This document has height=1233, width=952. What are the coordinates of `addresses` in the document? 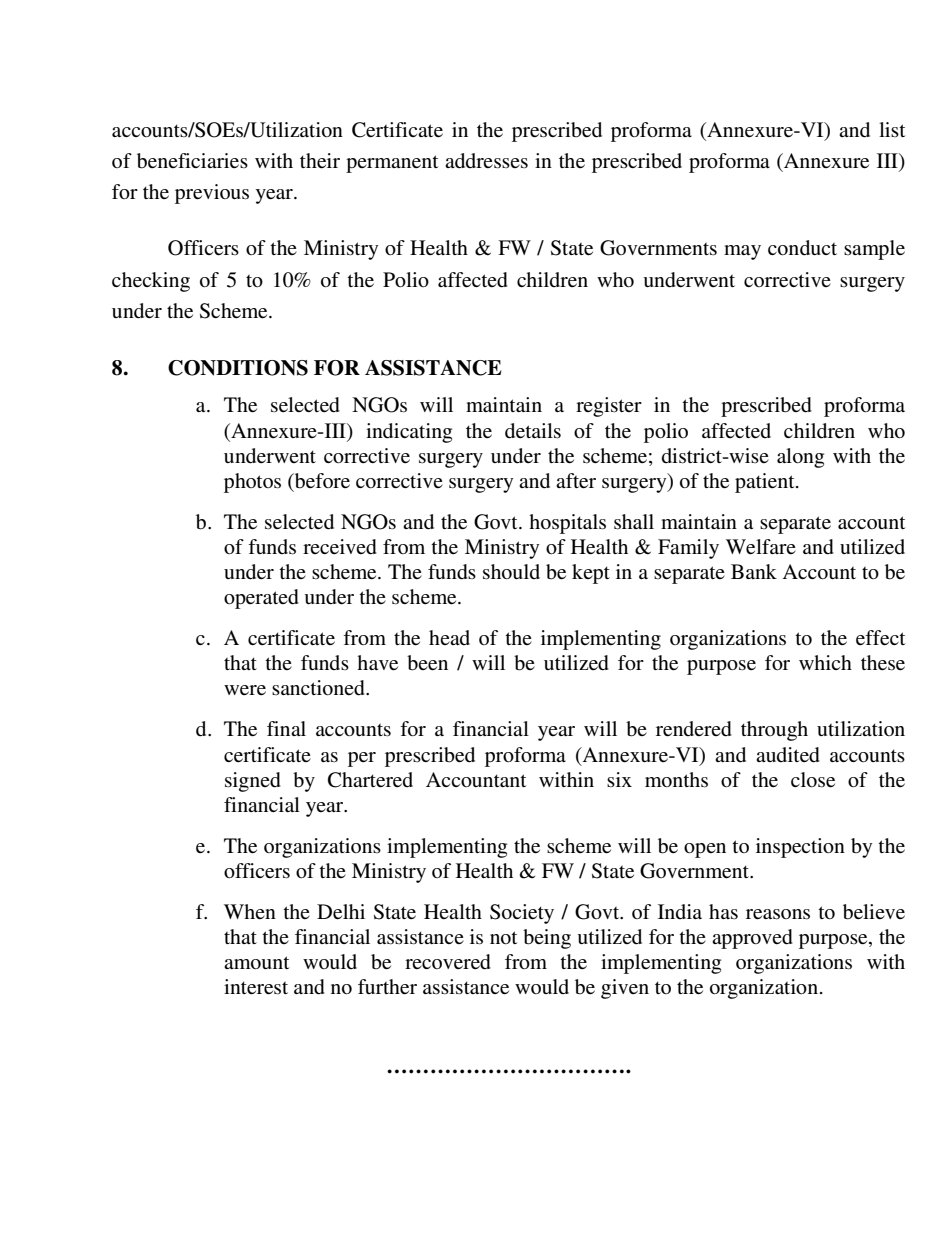 It's located at (486, 161).
